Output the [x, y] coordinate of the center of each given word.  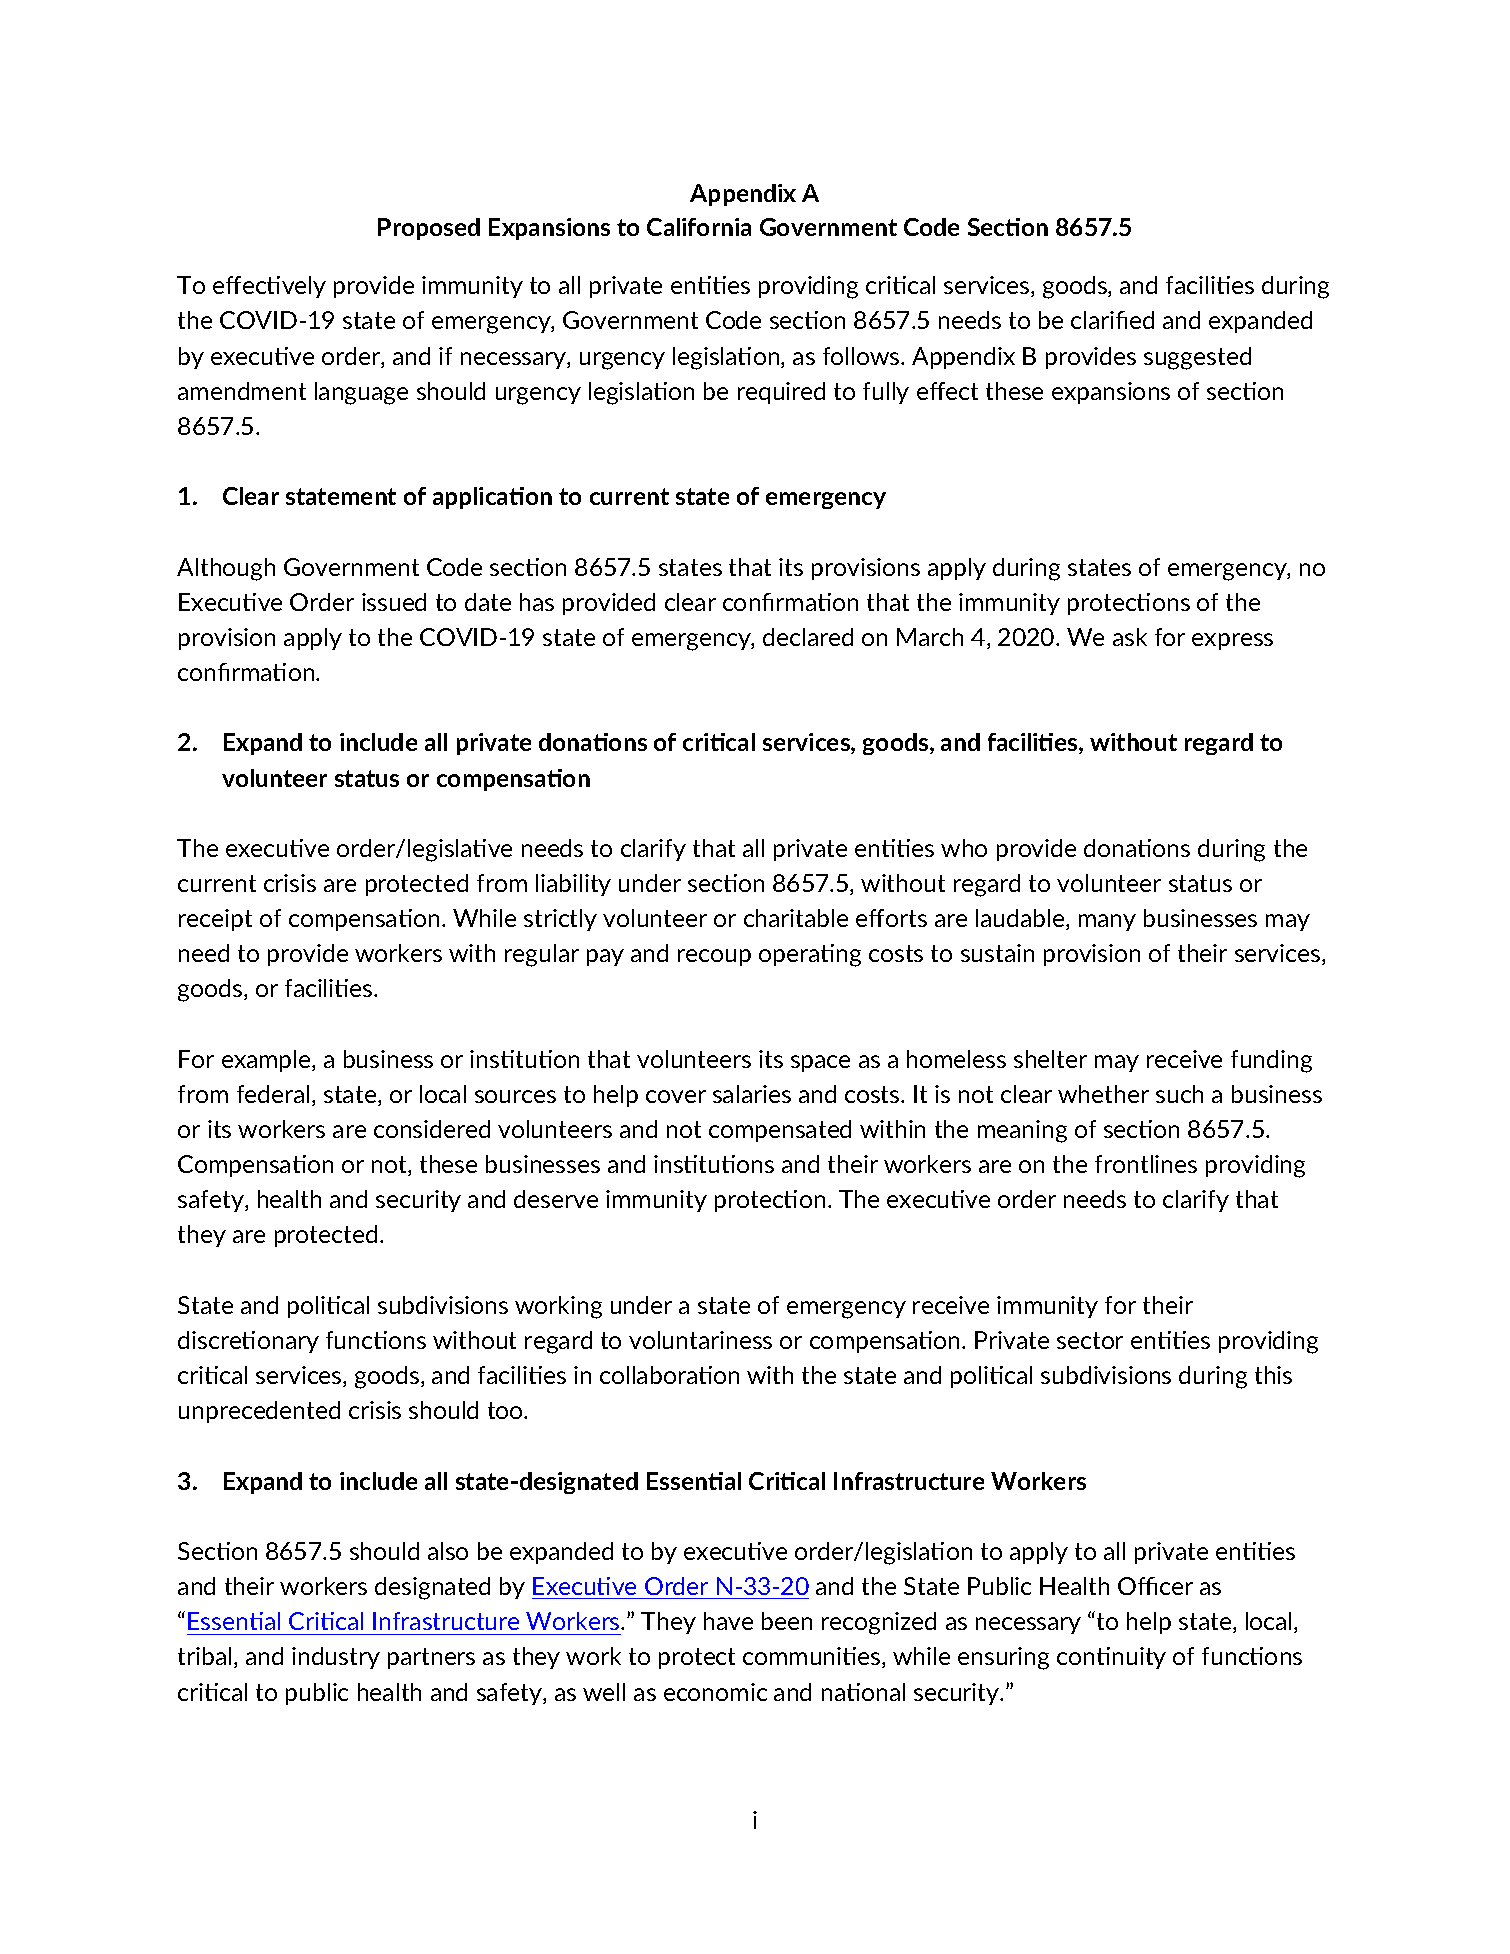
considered [432, 1129]
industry [336, 1658]
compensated [780, 1131]
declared [808, 637]
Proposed [429, 229]
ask [1130, 637]
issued [394, 602]
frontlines [1146, 1164]
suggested [1197, 358]
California [699, 227]
